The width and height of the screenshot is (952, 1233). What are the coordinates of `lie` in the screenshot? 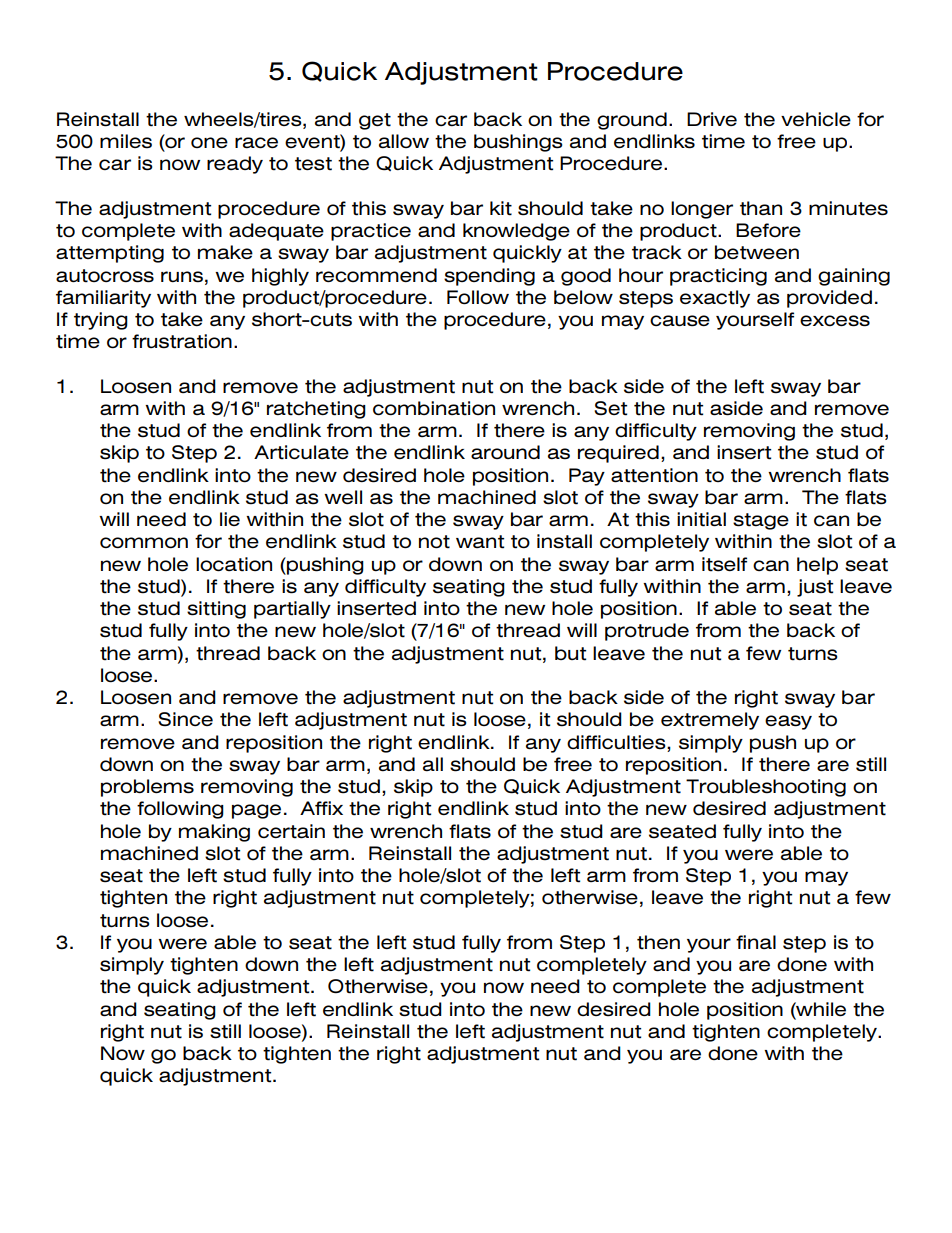 It's located at (230, 519).
